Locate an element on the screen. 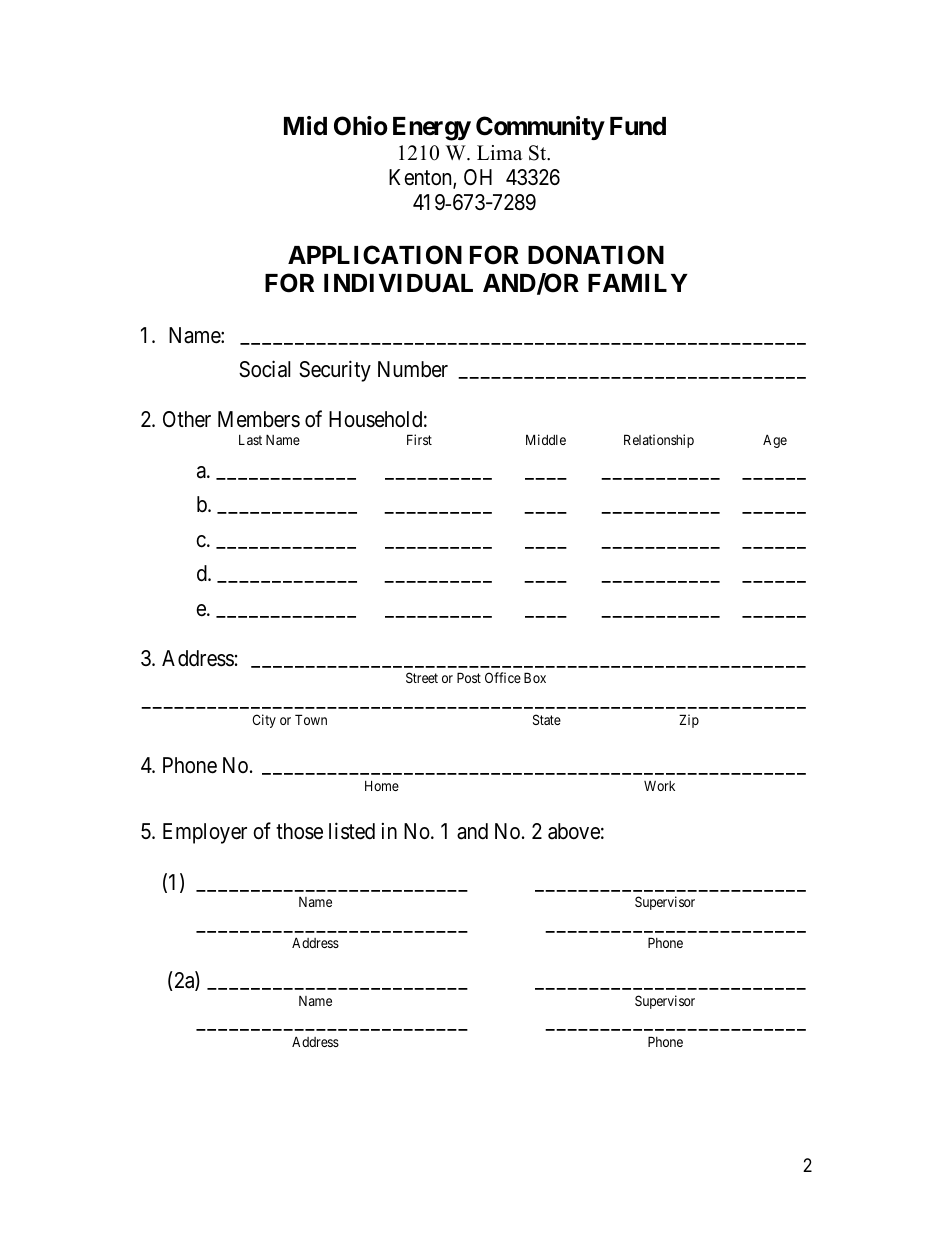 The image size is (952, 1233). Relationship is located at coordinates (659, 441).
